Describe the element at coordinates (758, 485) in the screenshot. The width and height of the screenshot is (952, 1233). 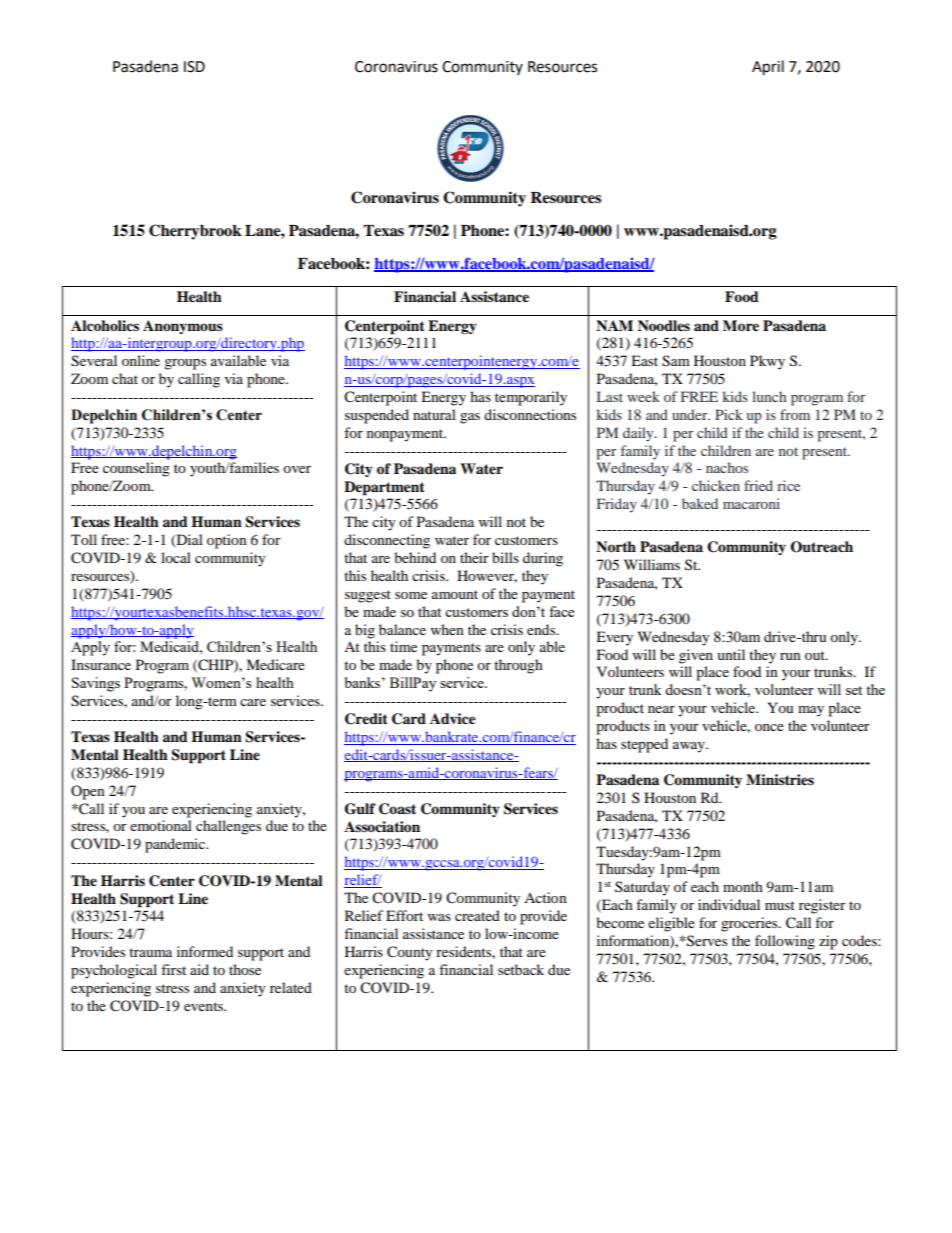
I see `fried` at that location.
